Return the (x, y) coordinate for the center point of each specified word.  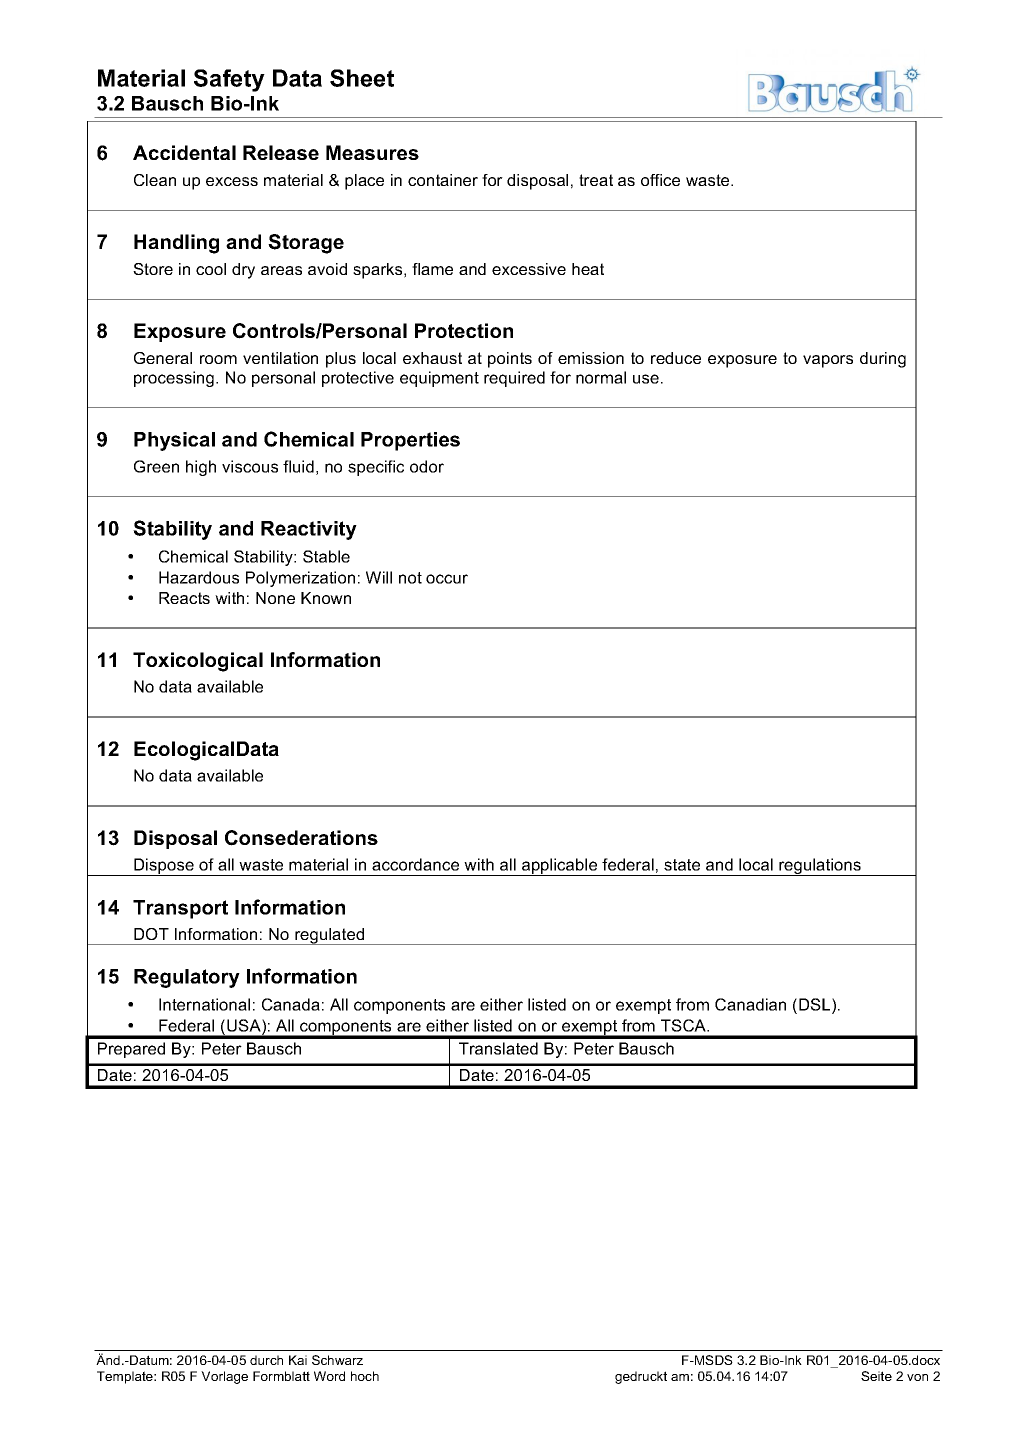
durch (266, 1360)
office (660, 180)
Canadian (750, 1004)
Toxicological (198, 662)
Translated (498, 1048)
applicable (560, 867)
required (514, 379)
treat (596, 180)
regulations (820, 867)
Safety (229, 80)
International (204, 1004)
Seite (876, 1376)
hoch (365, 1376)
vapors (828, 361)
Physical (174, 441)
